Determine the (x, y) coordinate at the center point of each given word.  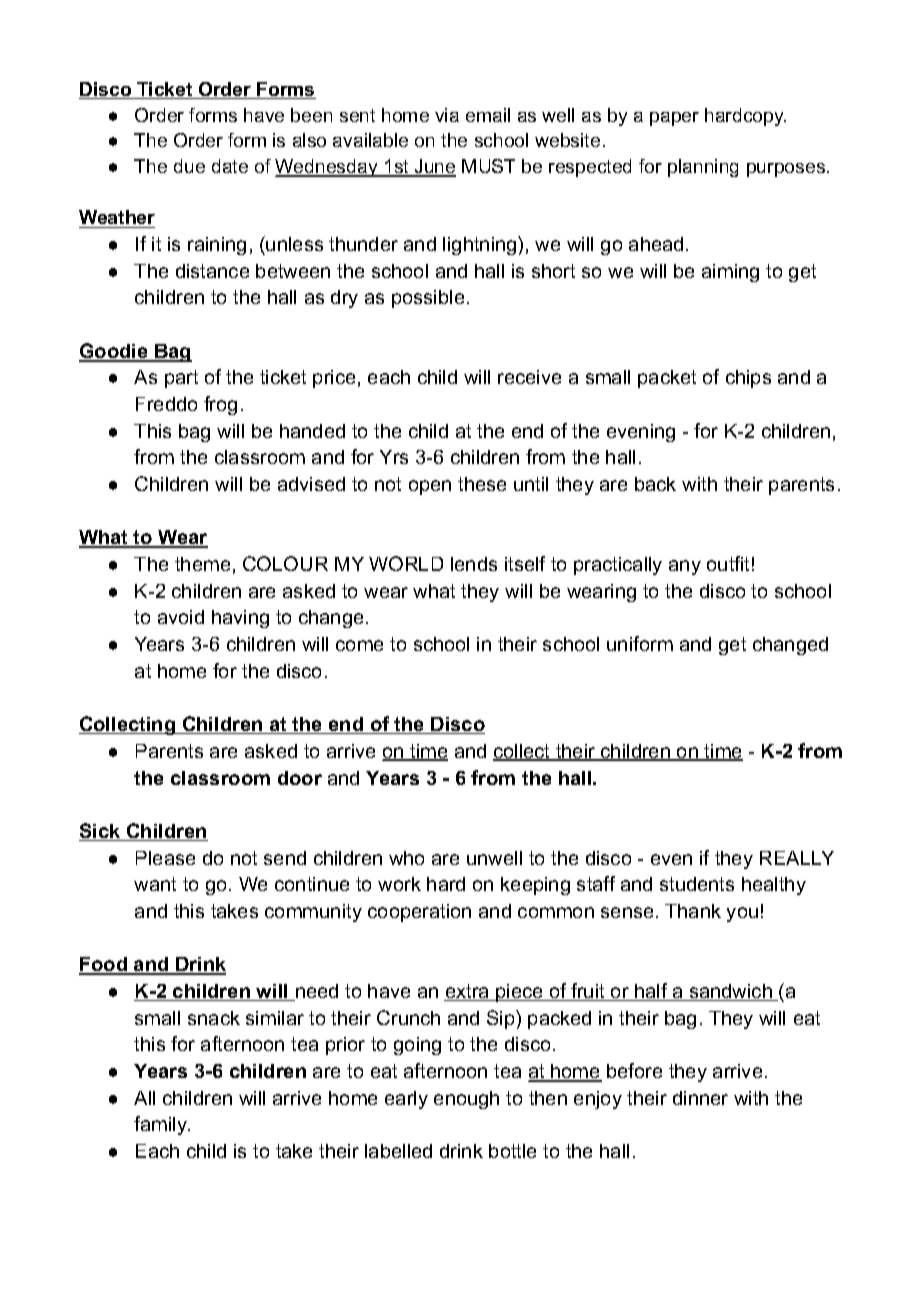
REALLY (797, 858)
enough (466, 1100)
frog (220, 405)
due (189, 166)
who (406, 858)
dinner (700, 1098)
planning (703, 168)
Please (165, 858)
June (434, 167)
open (430, 487)
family (162, 1125)
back (655, 484)
